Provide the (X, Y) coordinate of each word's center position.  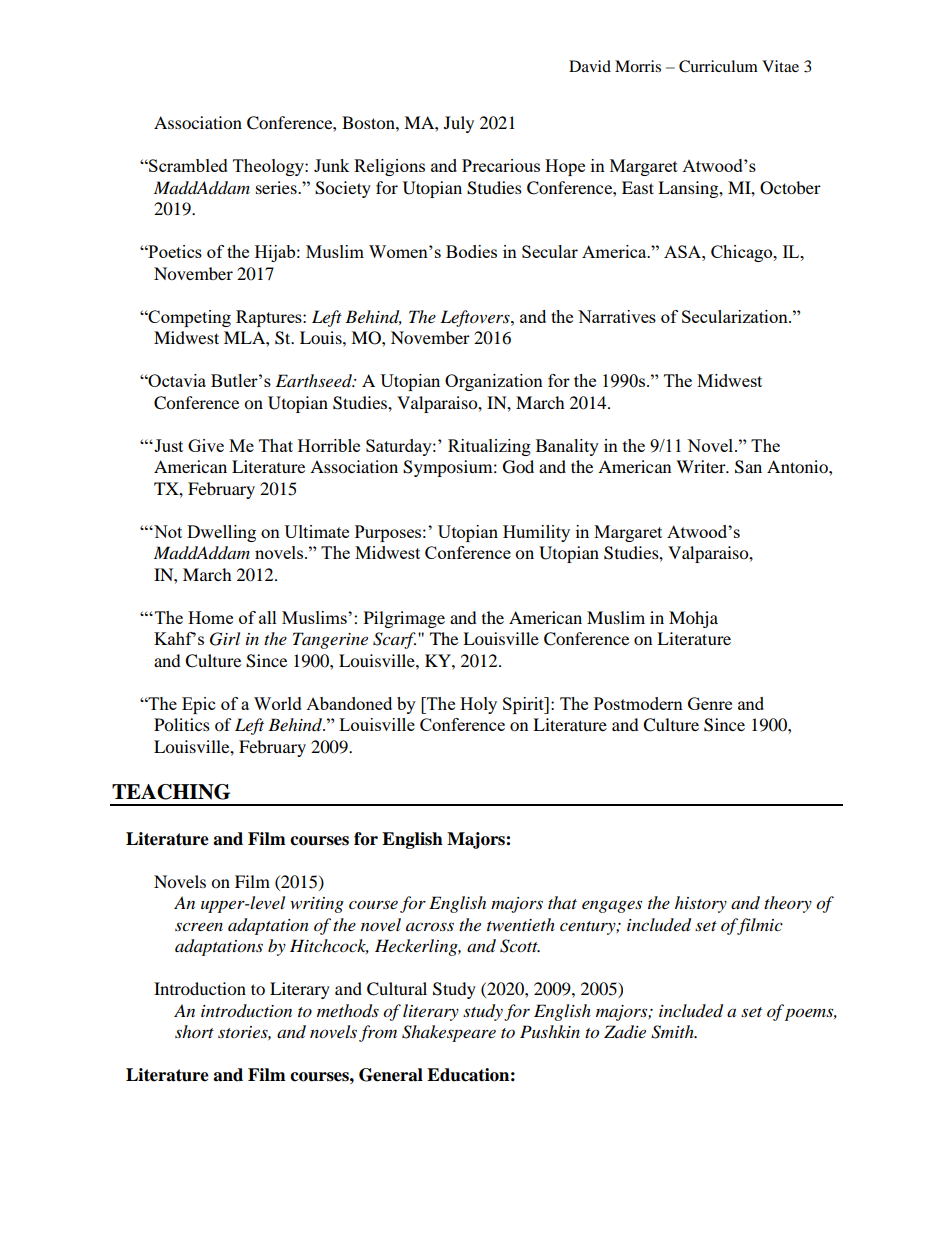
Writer (702, 466)
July (459, 124)
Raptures (270, 318)
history (701, 904)
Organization (494, 382)
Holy (478, 705)
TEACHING (171, 792)
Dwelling (221, 533)
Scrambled (187, 165)
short (194, 1031)
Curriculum (718, 66)
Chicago (743, 253)
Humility (536, 533)
